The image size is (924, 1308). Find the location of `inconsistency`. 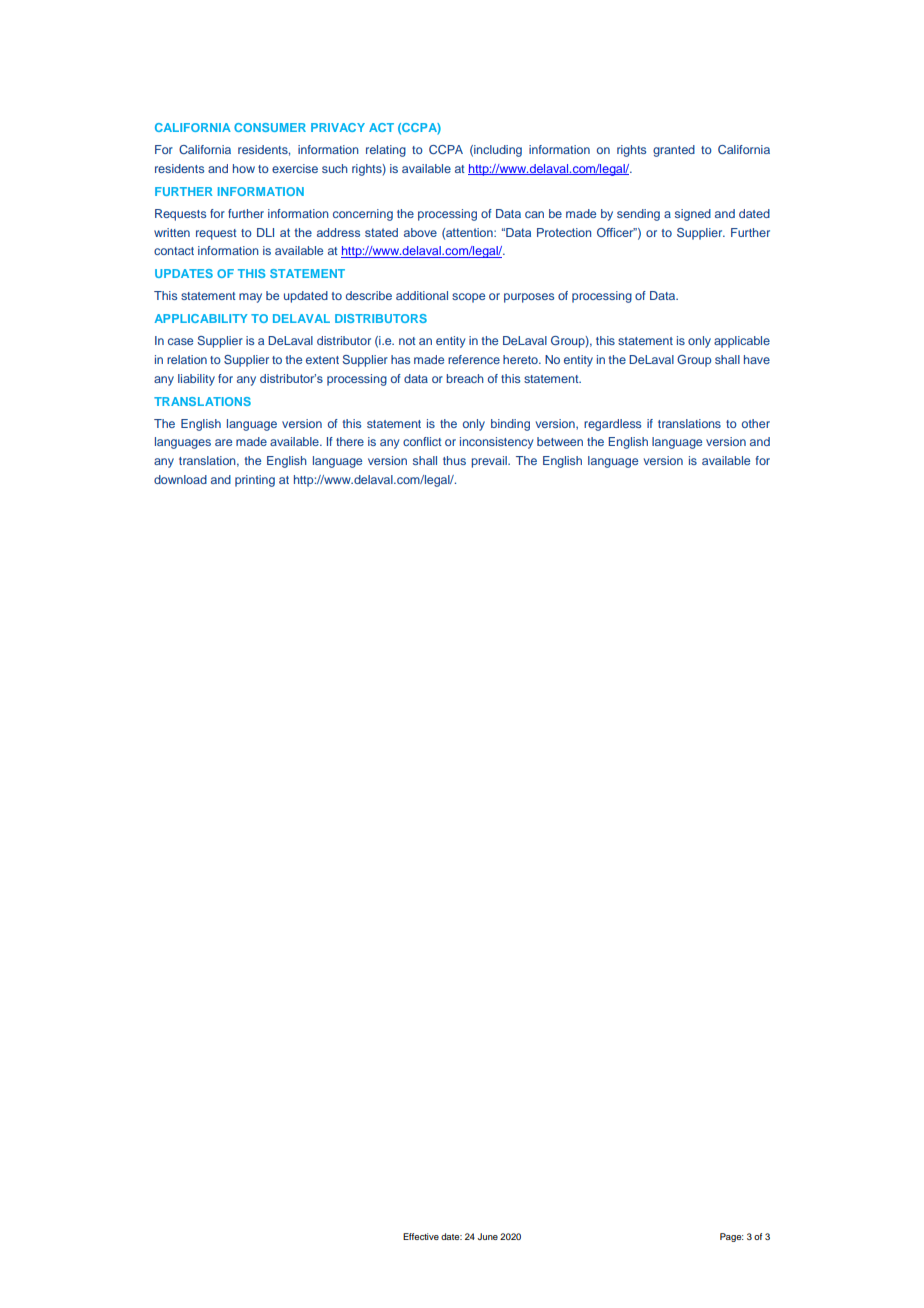

inconsistency is located at coordinates (496, 443).
